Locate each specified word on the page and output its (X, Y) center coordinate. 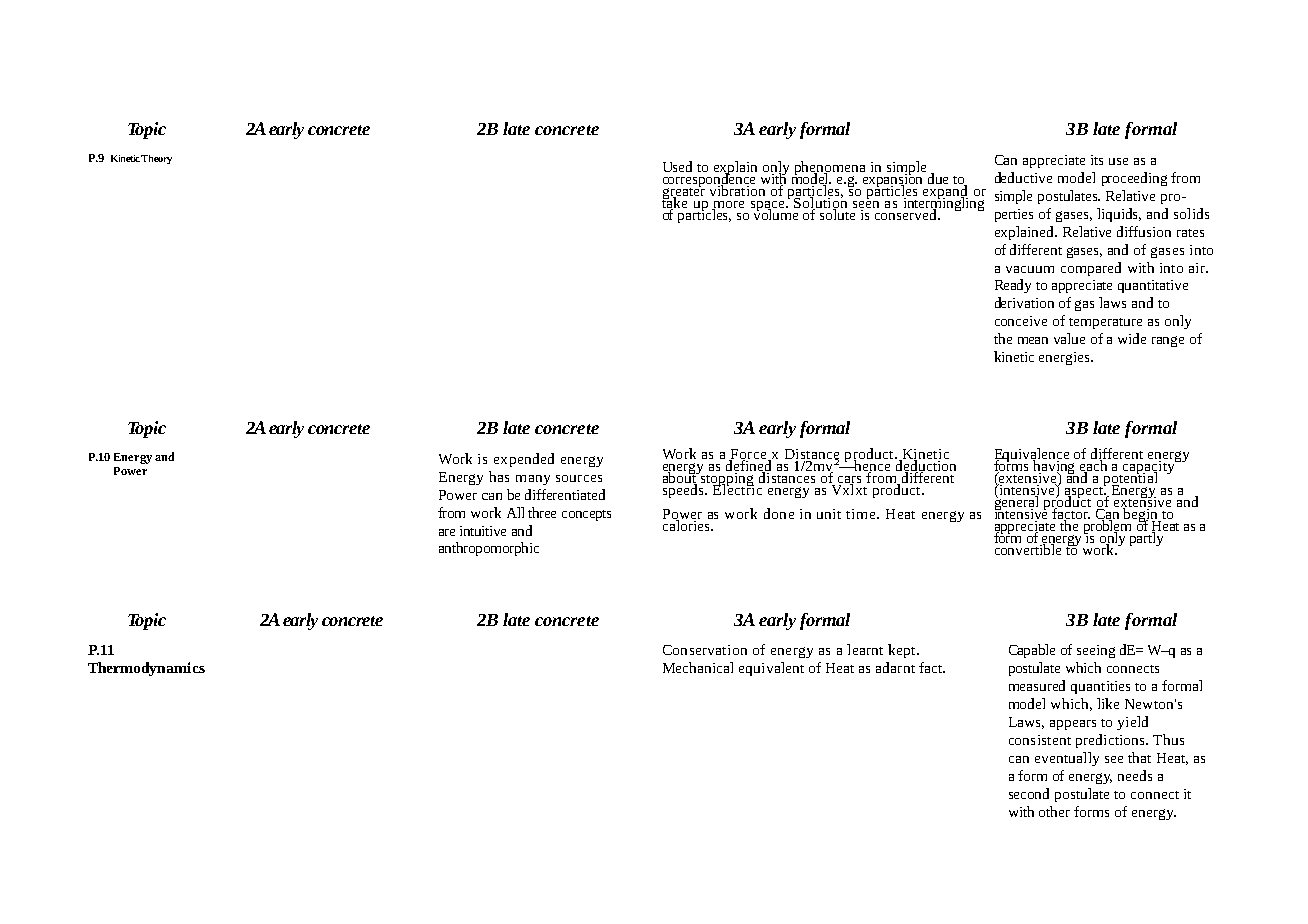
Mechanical (698, 667)
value (1069, 338)
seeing (1096, 651)
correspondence (710, 180)
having (1055, 467)
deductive (1023, 177)
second (1029, 793)
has (499, 476)
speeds (684, 490)
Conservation (705, 650)
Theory (156, 159)
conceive (1021, 321)
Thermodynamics (146, 669)
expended (524, 460)
